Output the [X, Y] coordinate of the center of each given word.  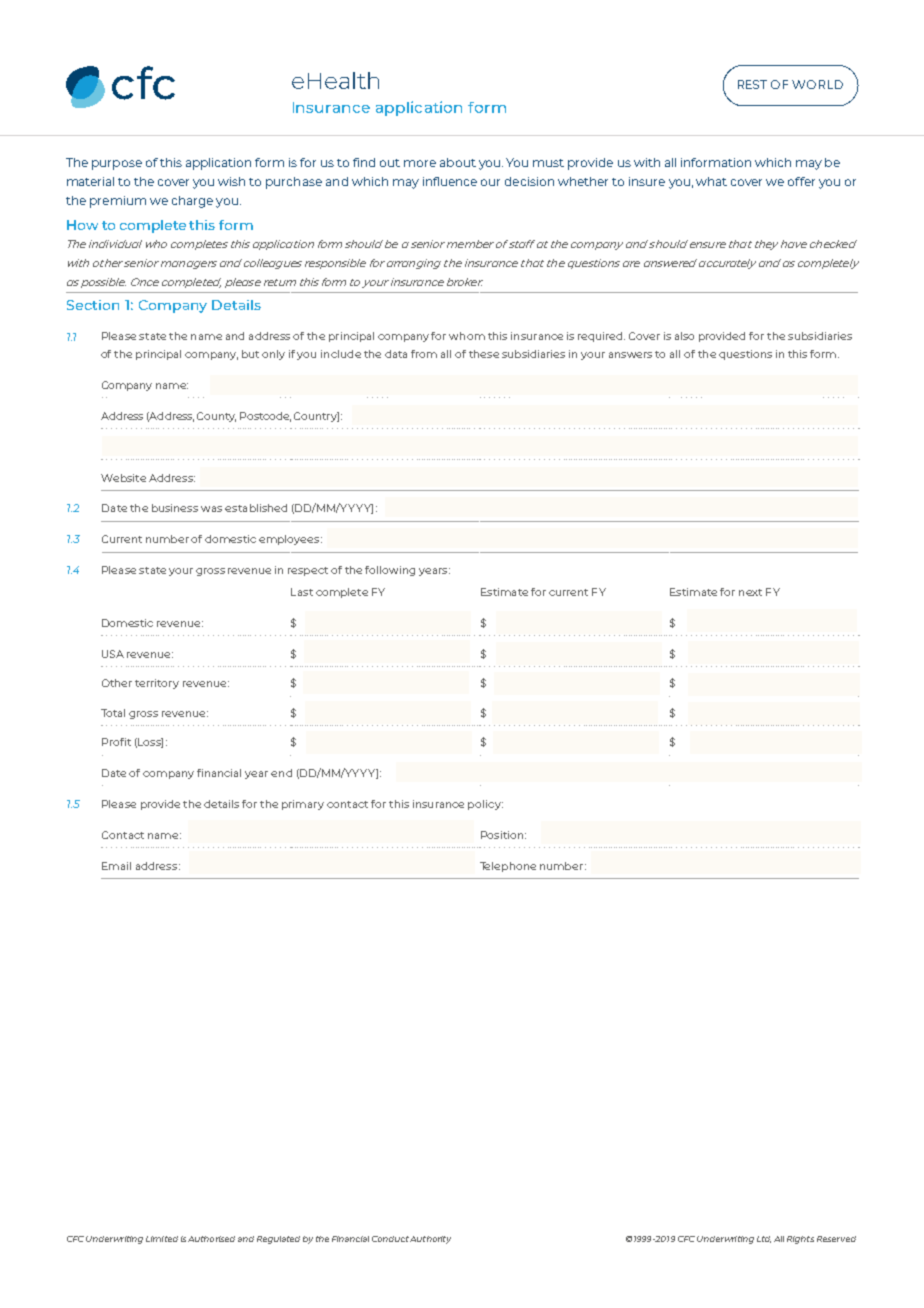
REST [752, 84]
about [458, 162]
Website [123, 478]
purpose [117, 165]
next [750, 592]
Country [316, 417]
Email [116, 866]
